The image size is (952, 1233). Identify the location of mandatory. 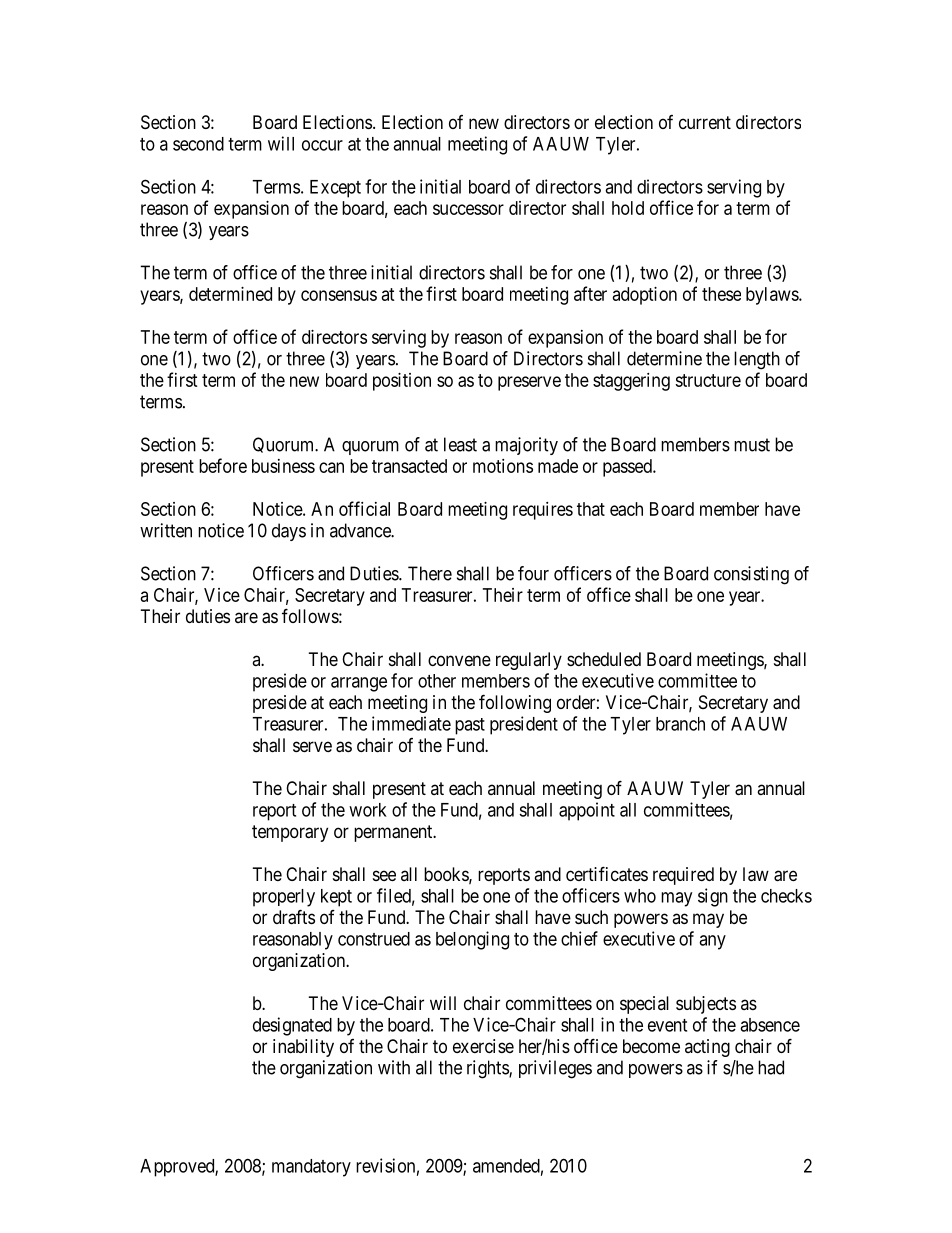
(311, 1168).
